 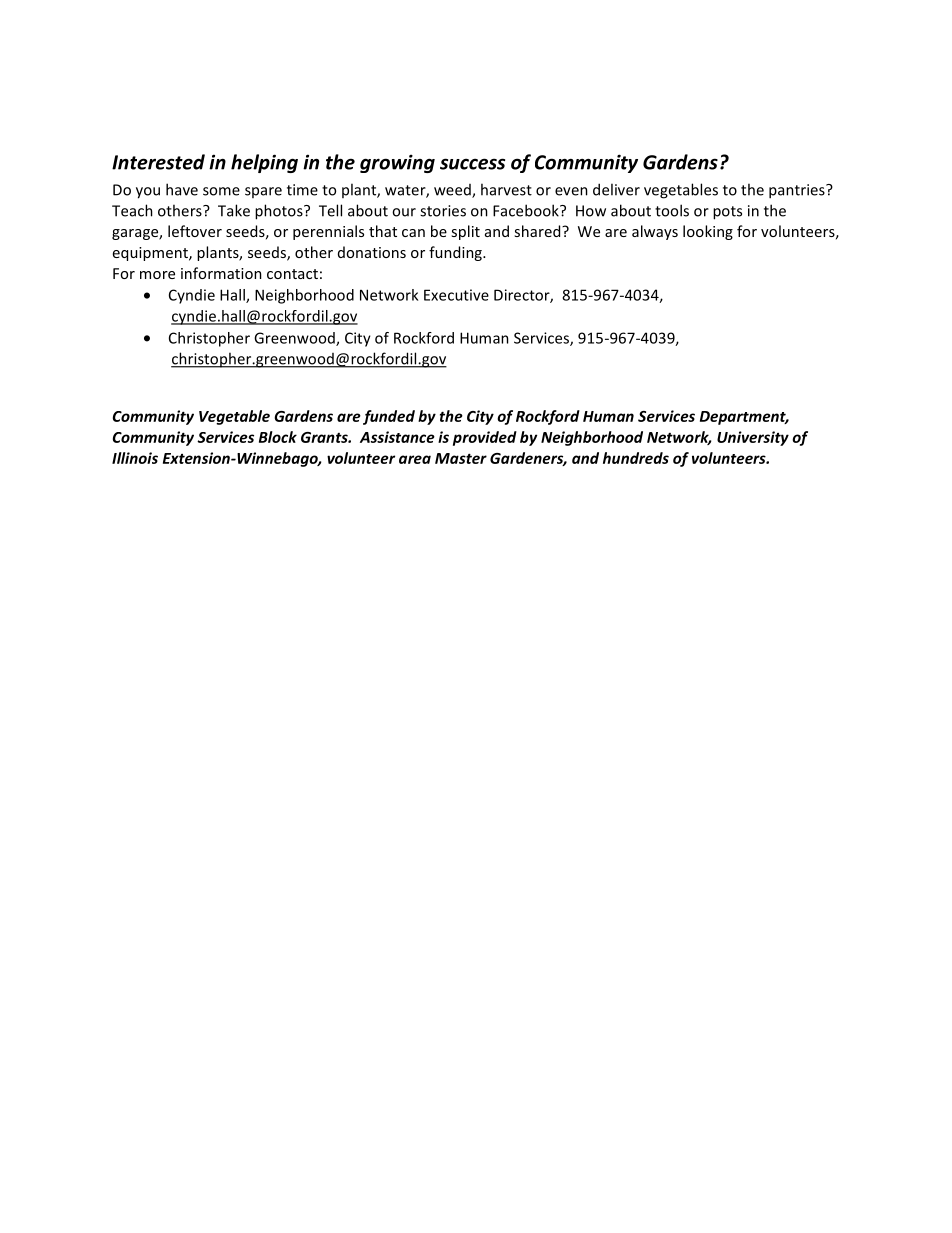 I want to click on looking, so click(x=708, y=232).
